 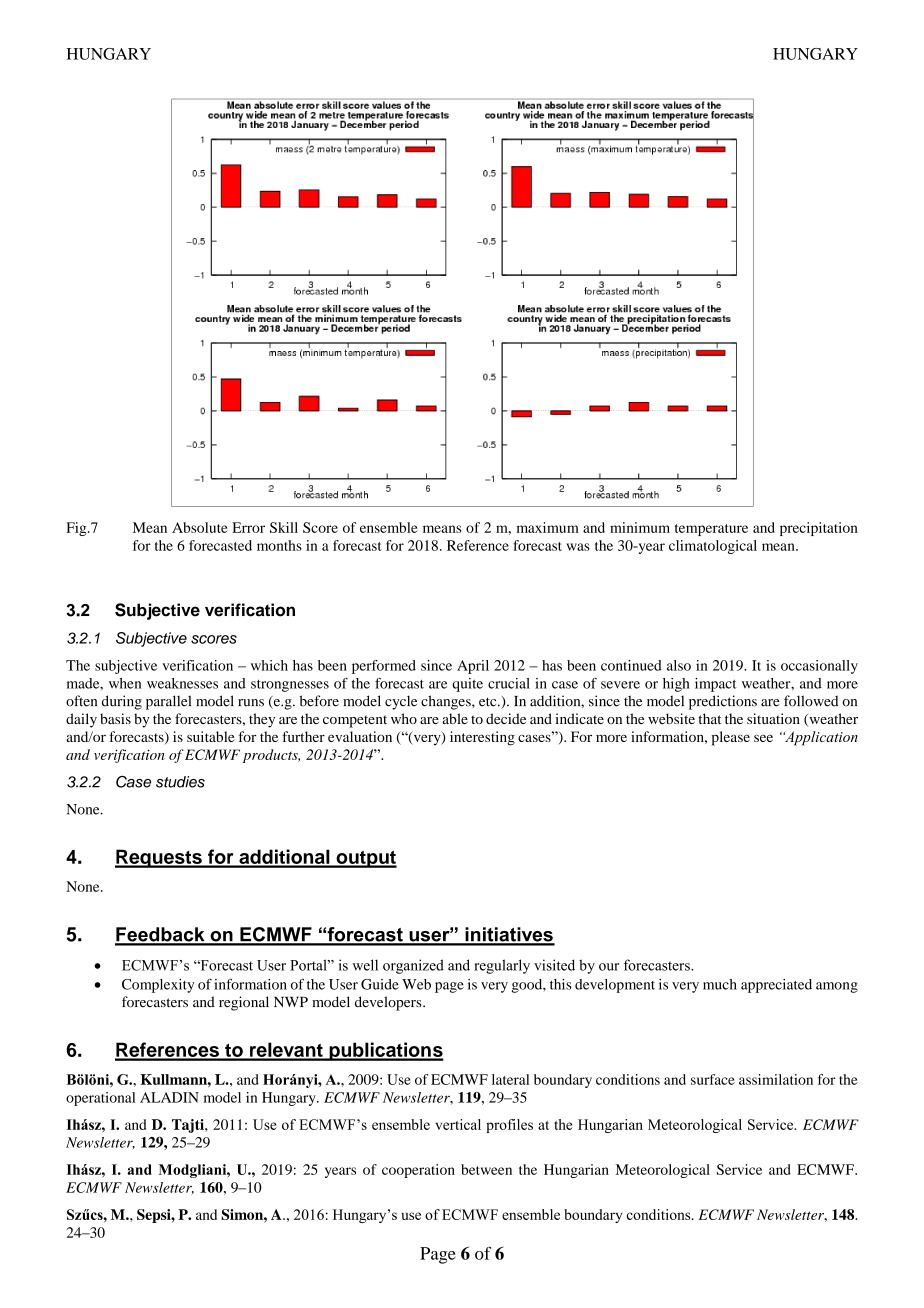 I want to click on maximum, so click(x=548, y=527).
